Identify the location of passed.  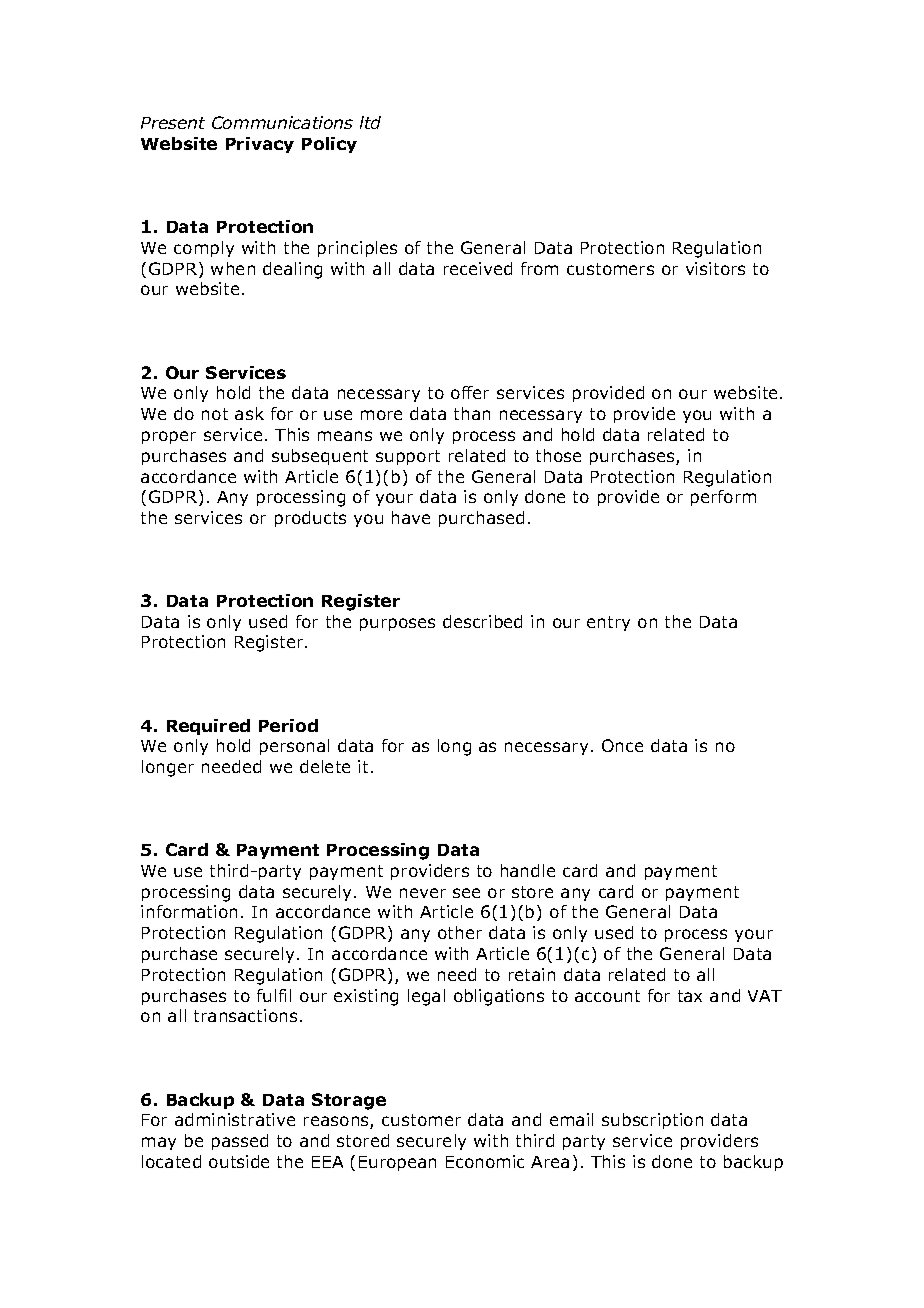
(240, 1142).
